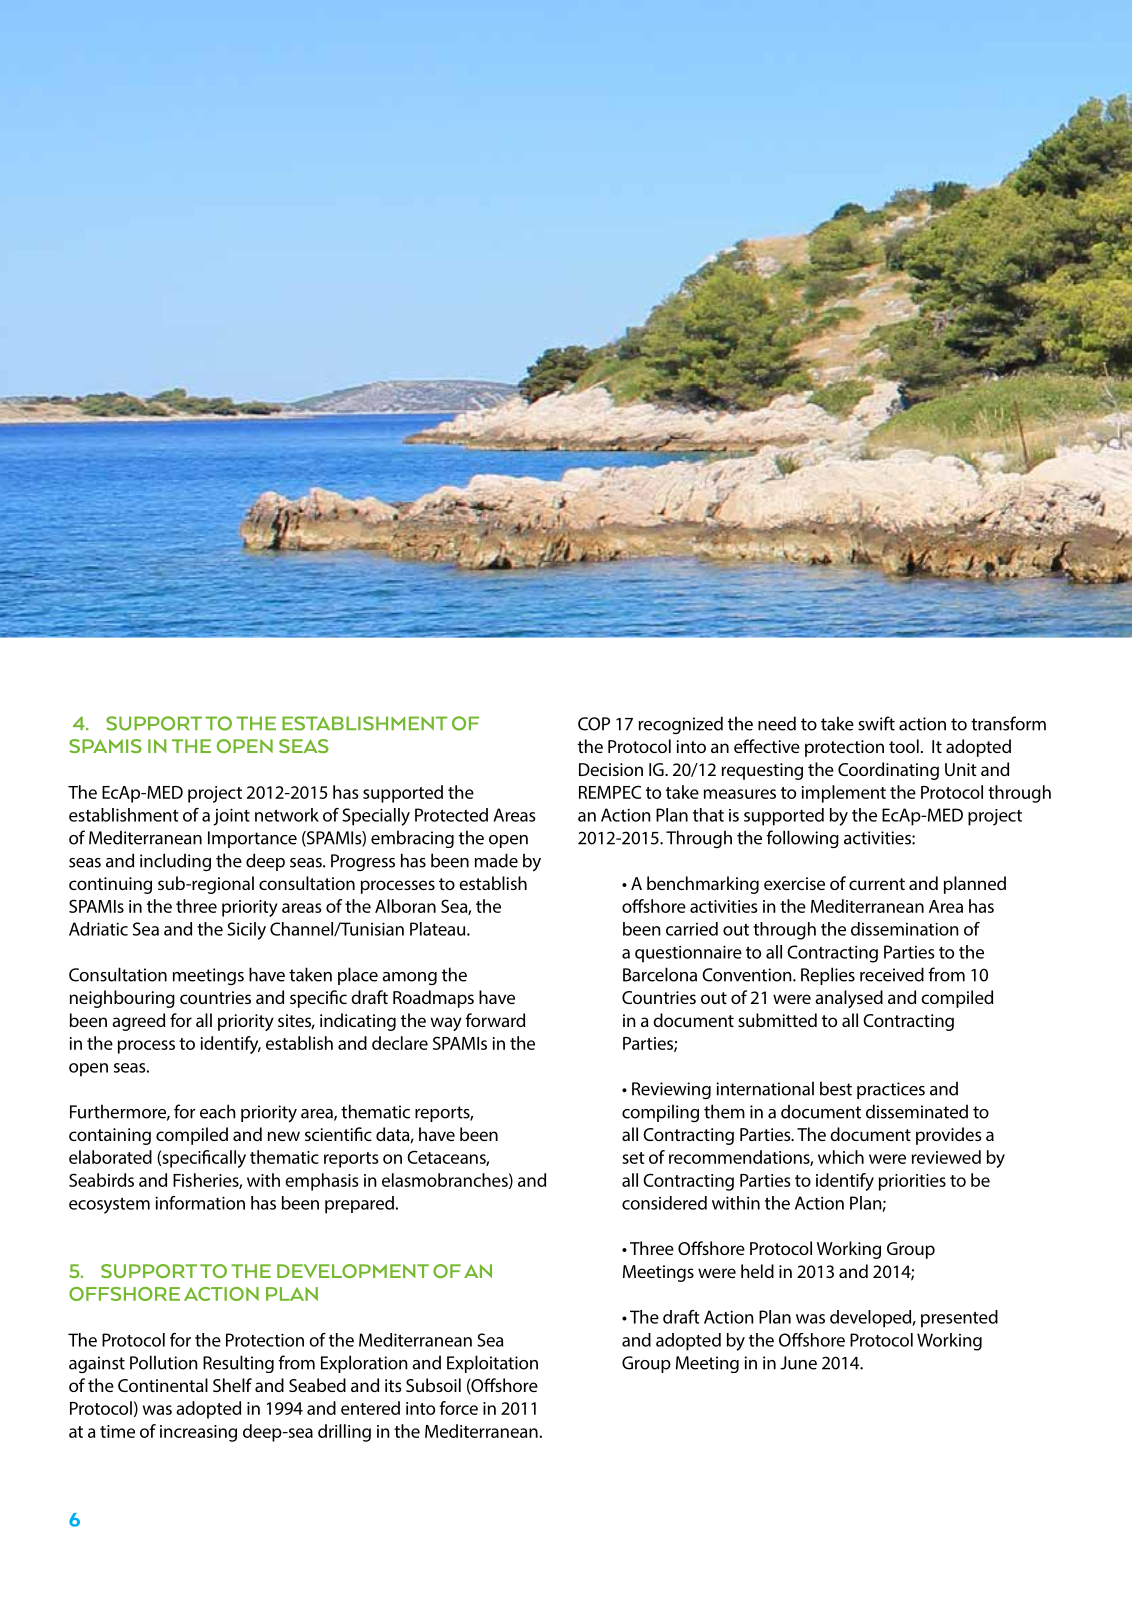 The height and width of the screenshot is (1601, 1132). Describe the element at coordinates (198, 1433) in the screenshot. I see `increasing` at that location.
